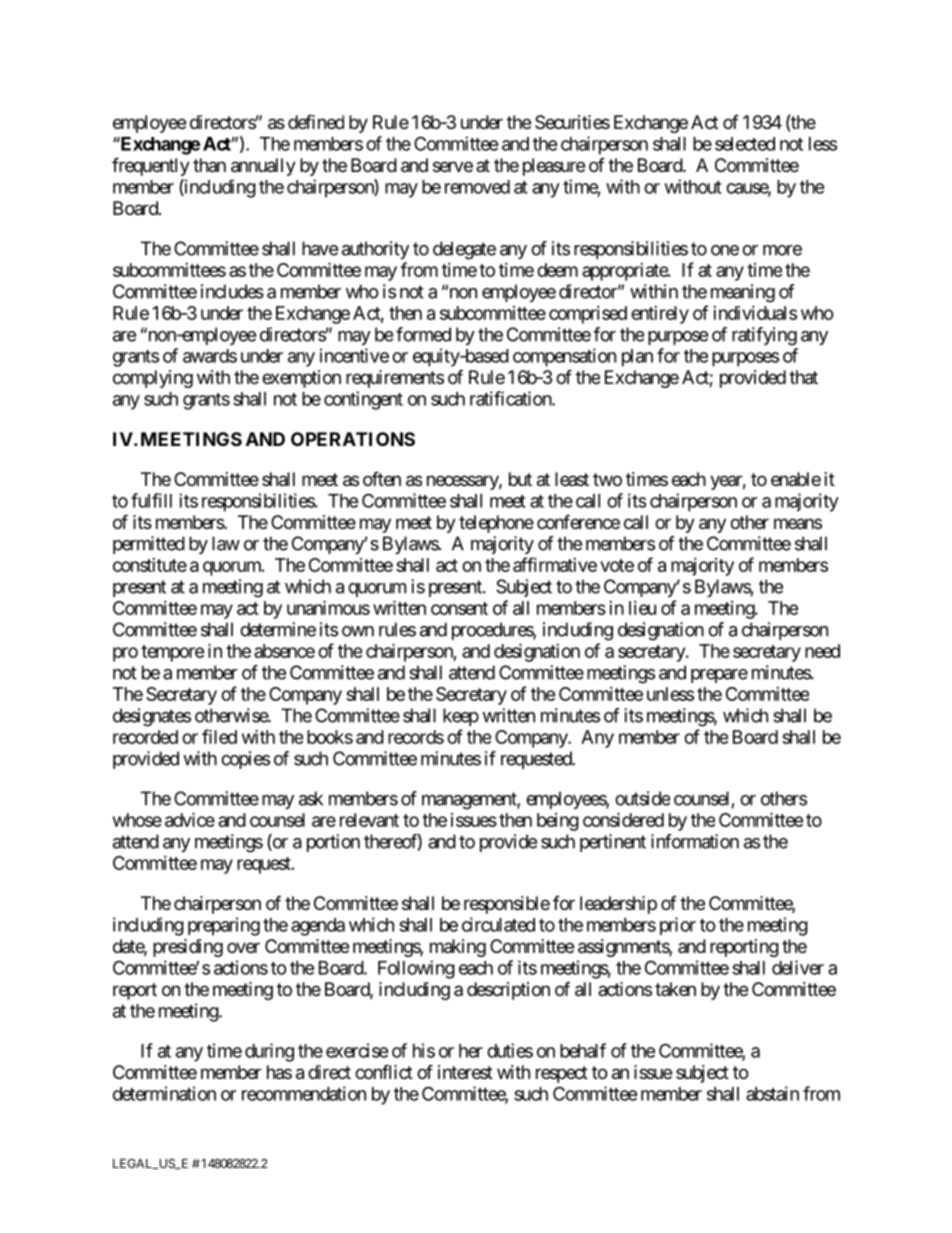  What do you see at coordinates (511, 398) in the document?
I see `ratification` at bounding box center [511, 398].
